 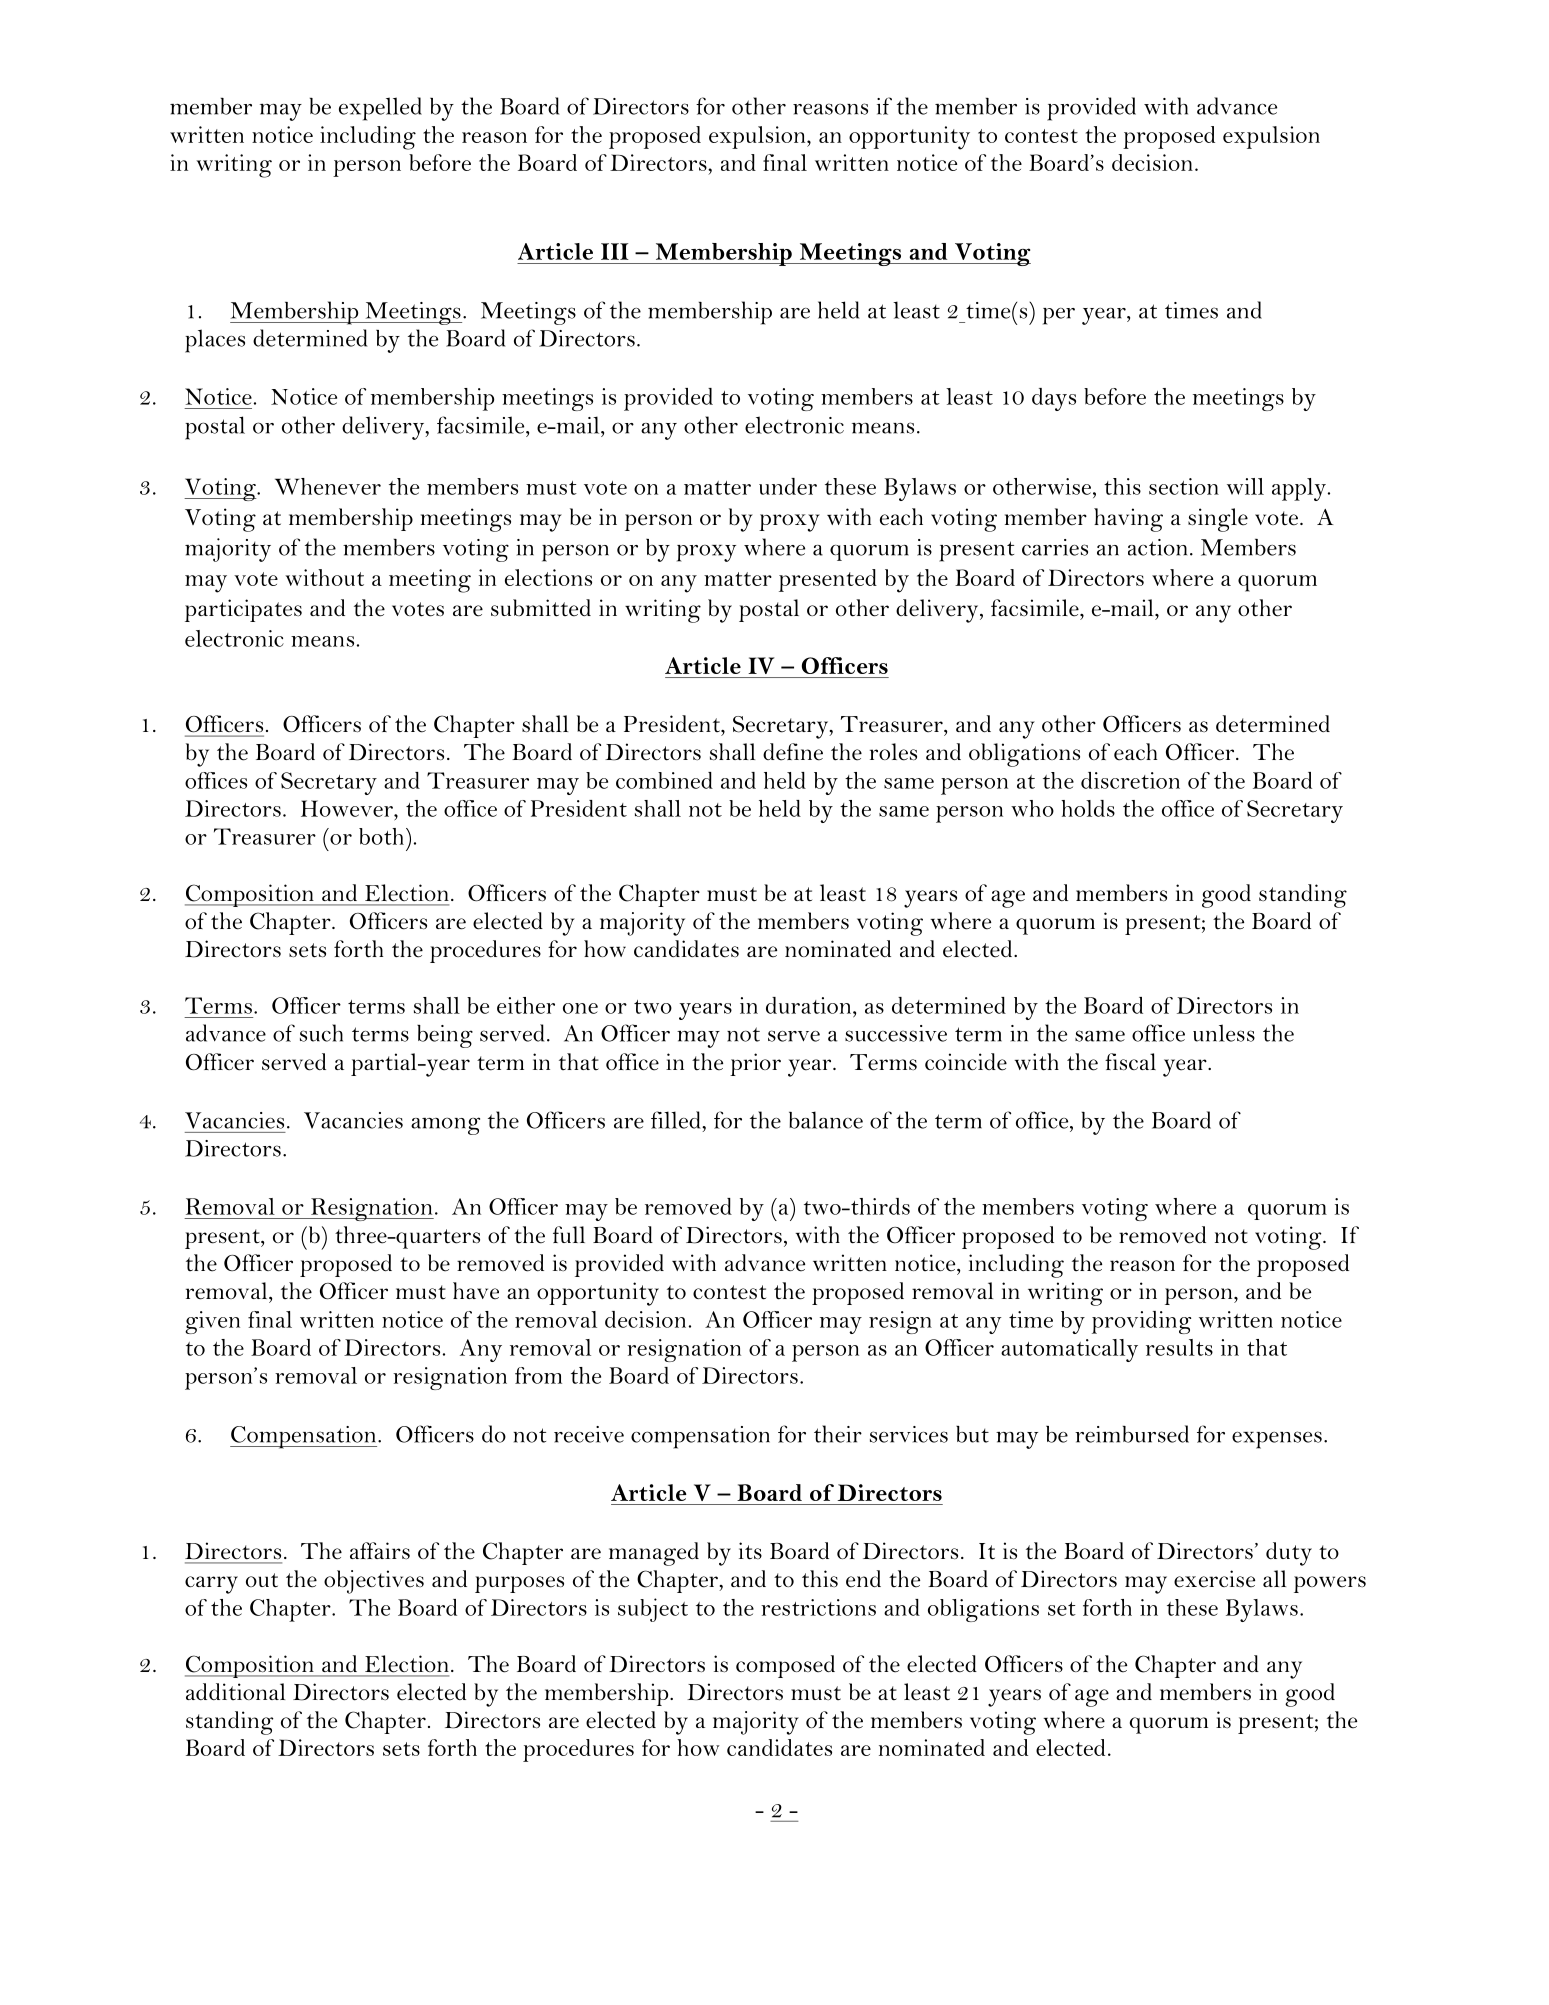 What do you see at coordinates (1054, 399) in the document?
I see `days` at bounding box center [1054, 399].
